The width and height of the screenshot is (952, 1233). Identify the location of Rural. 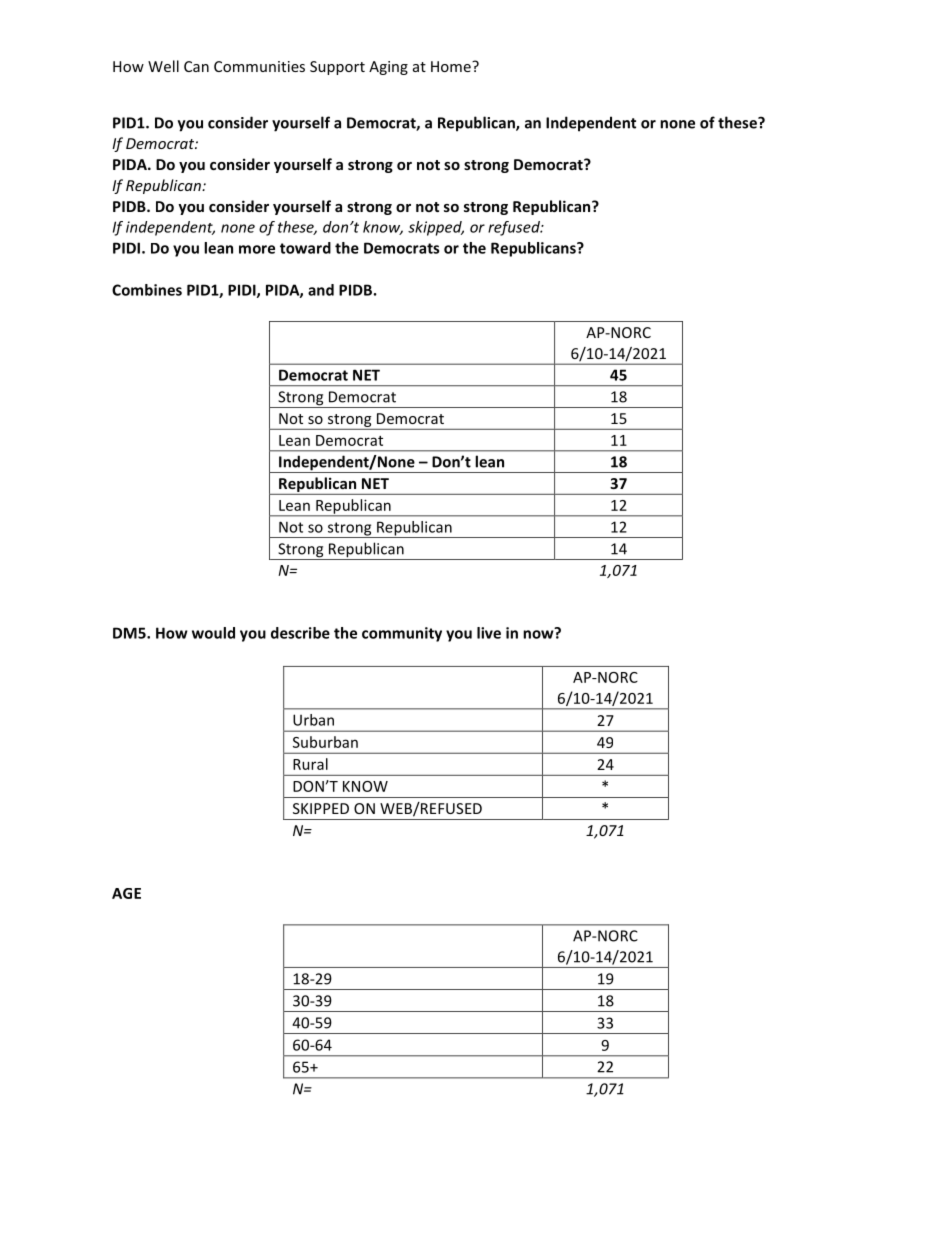
(310, 764).
